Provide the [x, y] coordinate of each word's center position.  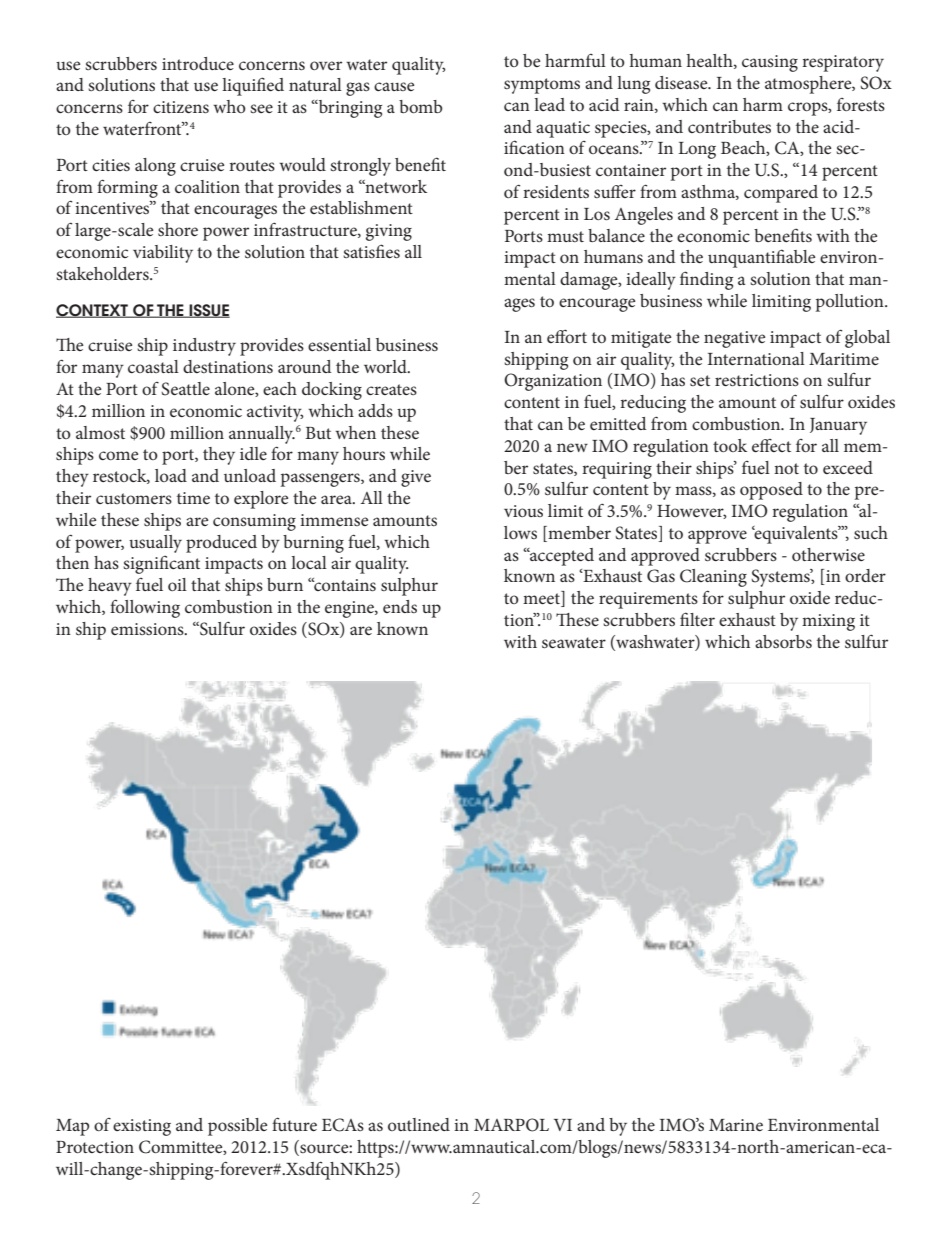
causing [770, 63]
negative [734, 339]
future [294, 1124]
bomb [421, 106]
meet [543, 599]
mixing [828, 622]
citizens [181, 107]
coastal [153, 366]
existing [142, 1127]
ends [400, 606]
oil [177, 584]
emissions [148, 629]
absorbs [783, 641]
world [386, 366]
